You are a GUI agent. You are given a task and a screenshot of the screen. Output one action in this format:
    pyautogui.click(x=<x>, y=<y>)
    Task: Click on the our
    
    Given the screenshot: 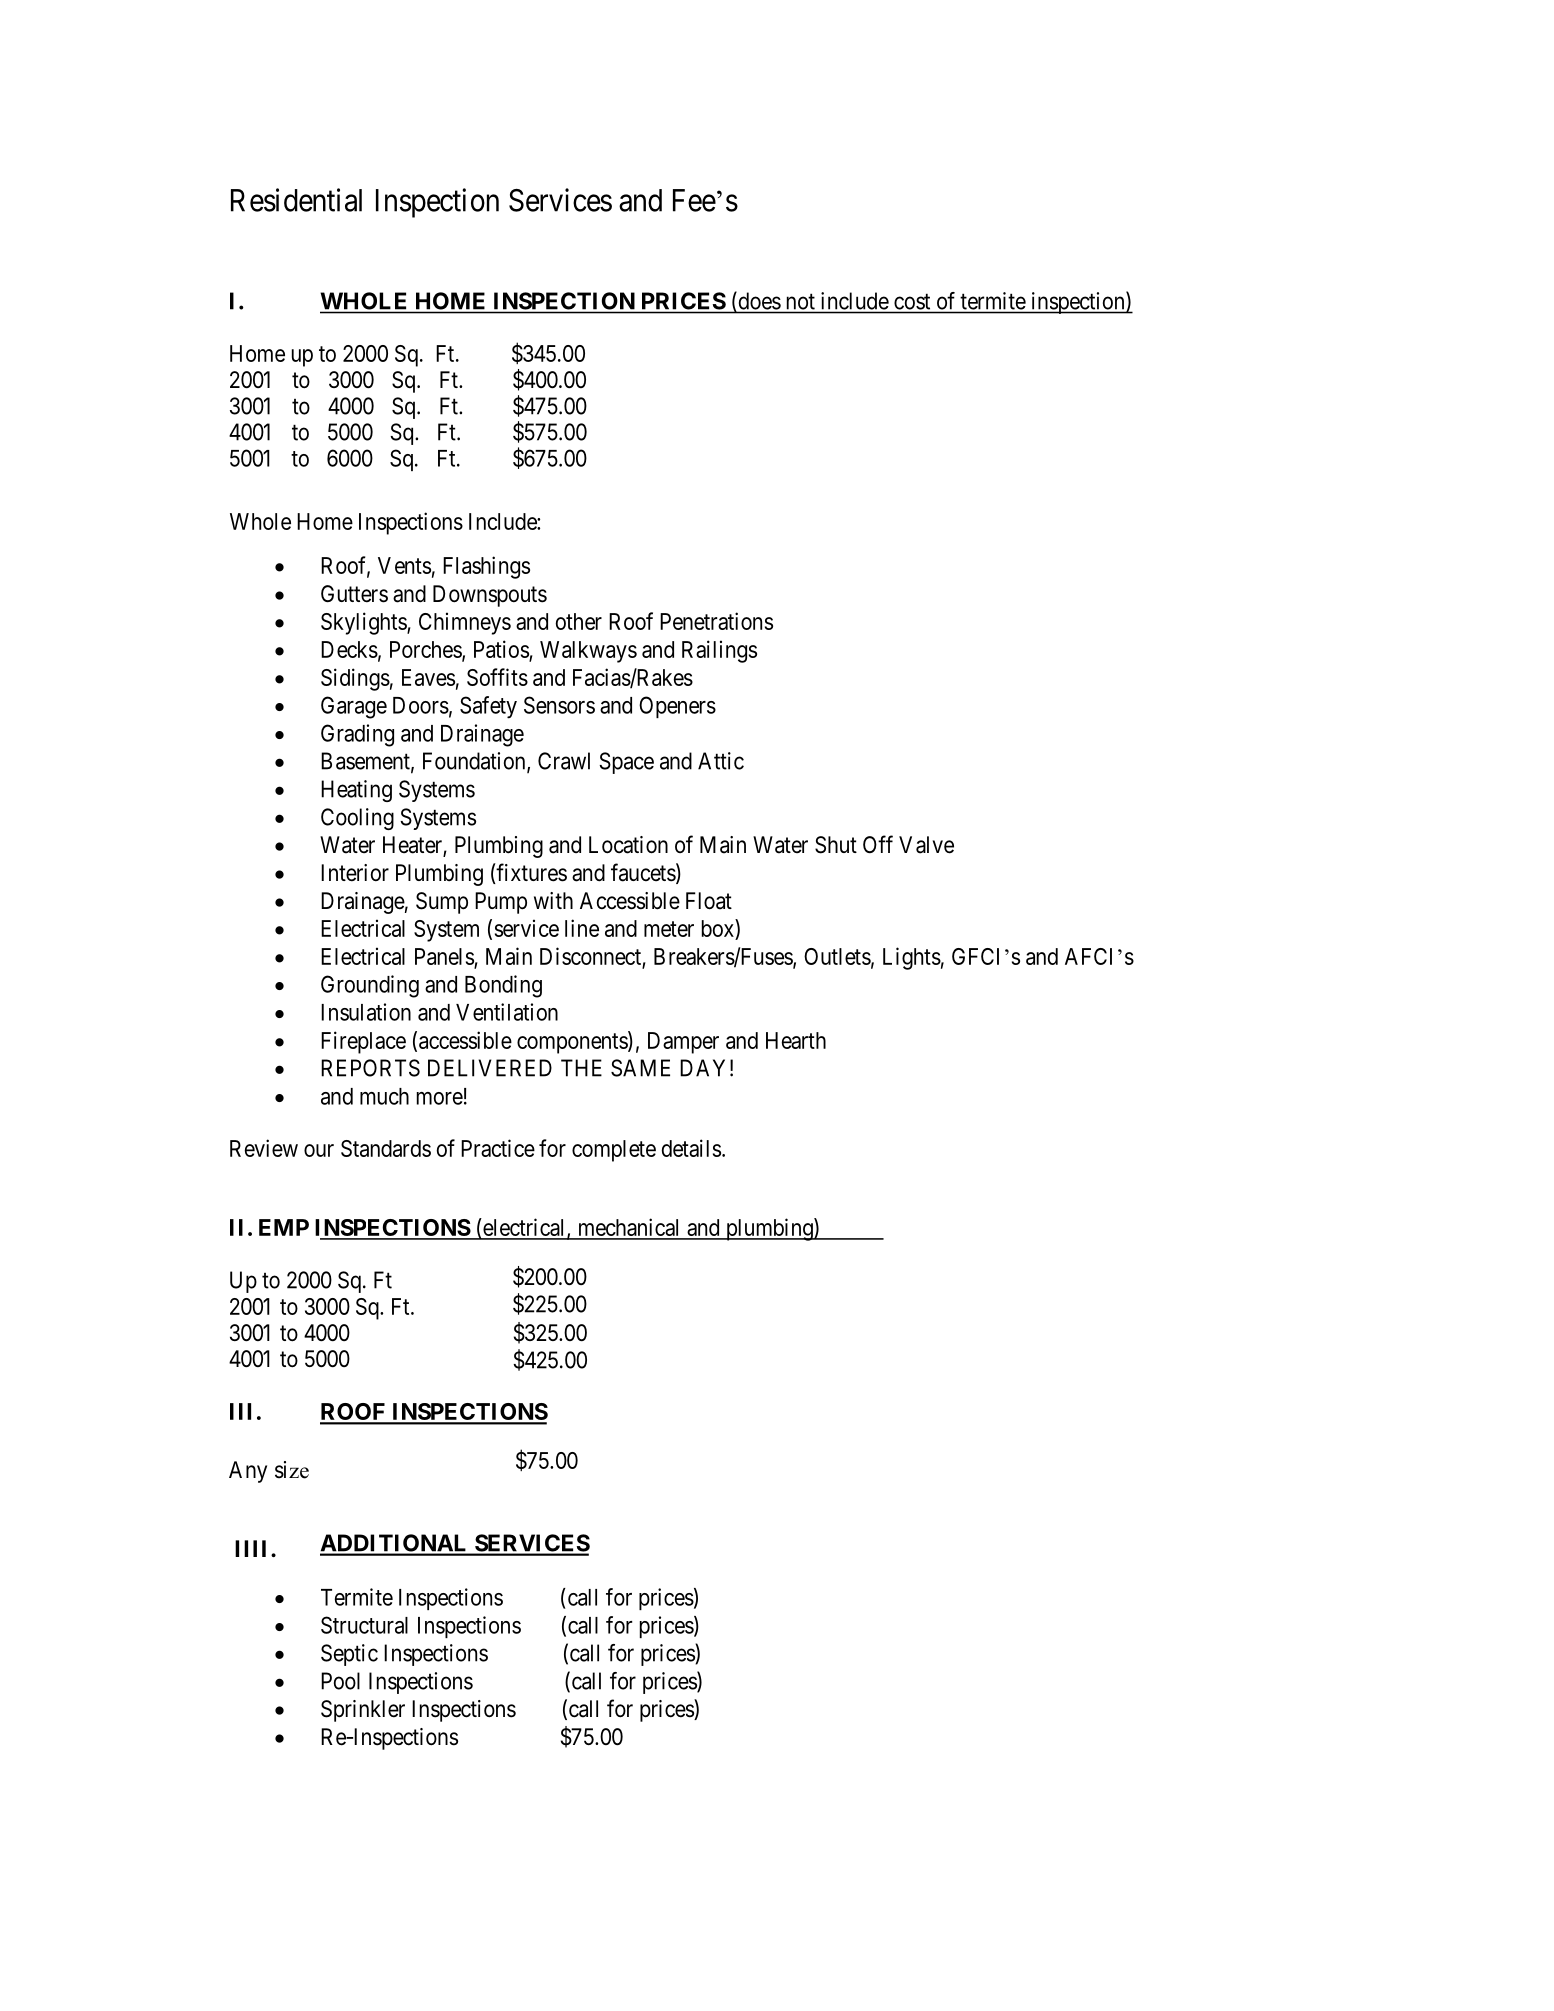 What is the action you would take?
    pyautogui.click(x=319, y=1150)
